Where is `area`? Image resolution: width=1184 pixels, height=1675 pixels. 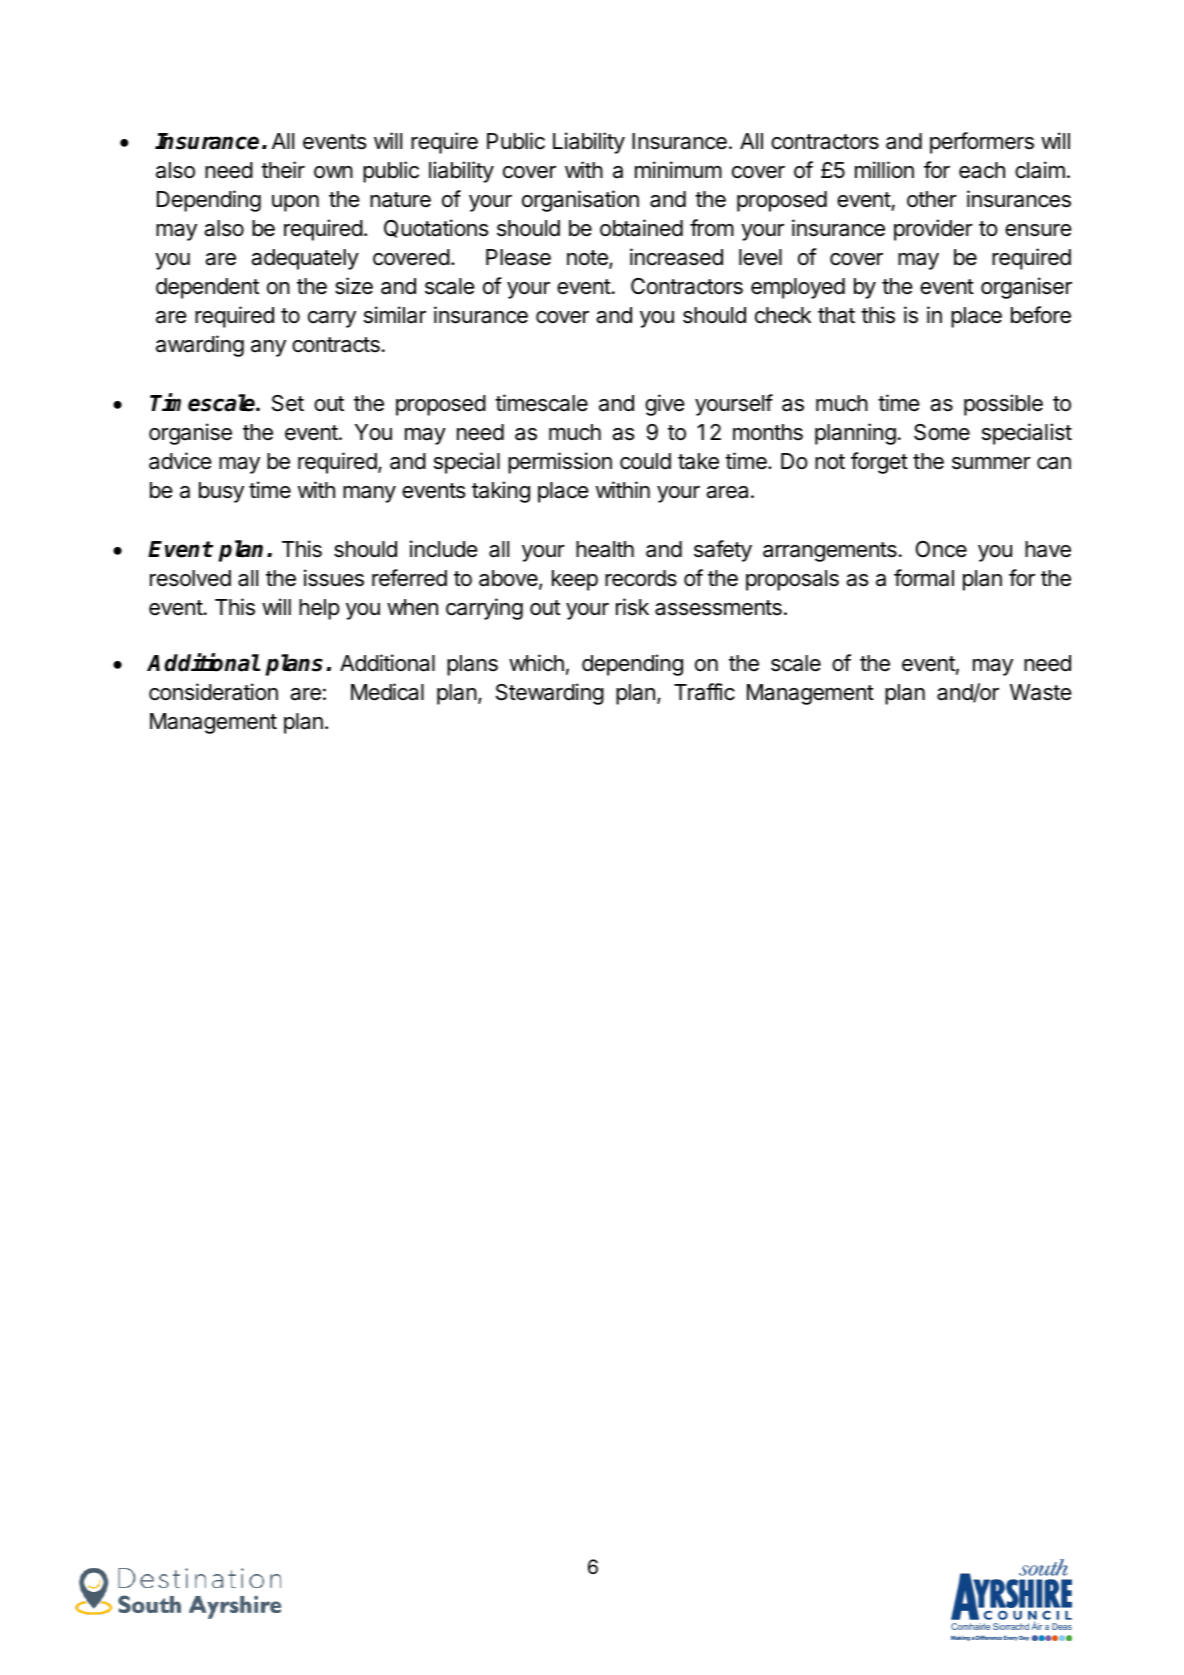
area is located at coordinates (727, 492).
